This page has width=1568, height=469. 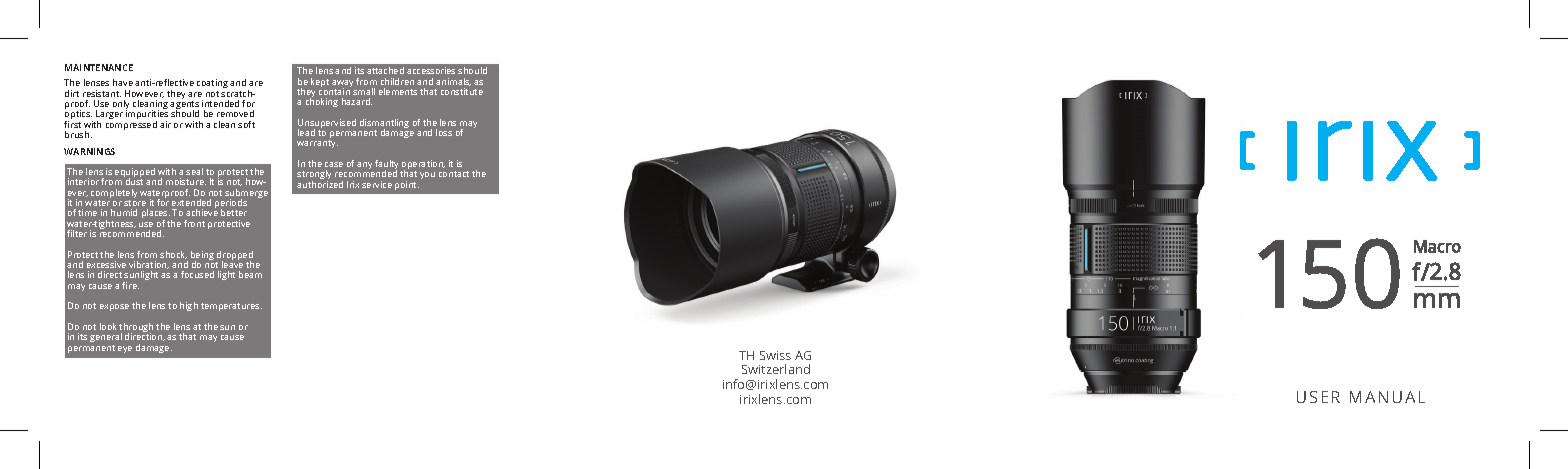 I want to click on front, so click(x=194, y=223).
